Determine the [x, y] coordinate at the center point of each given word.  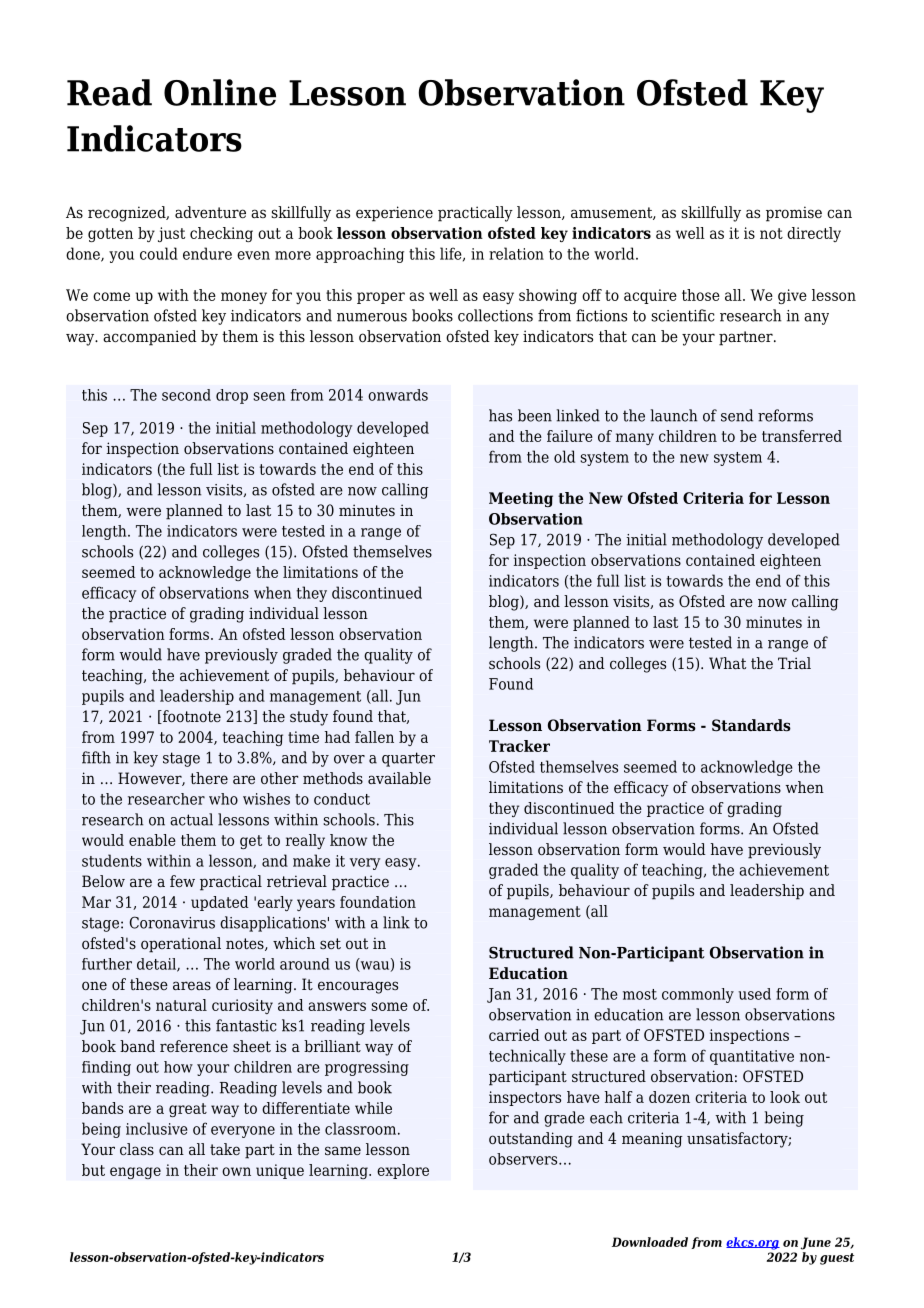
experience [394, 214]
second [186, 395]
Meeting [521, 499]
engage [135, 1173]
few [182, 881]
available [399, 778]
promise [794, 214]
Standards [751, 725]
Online [220, 92]
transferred [802, 436]
